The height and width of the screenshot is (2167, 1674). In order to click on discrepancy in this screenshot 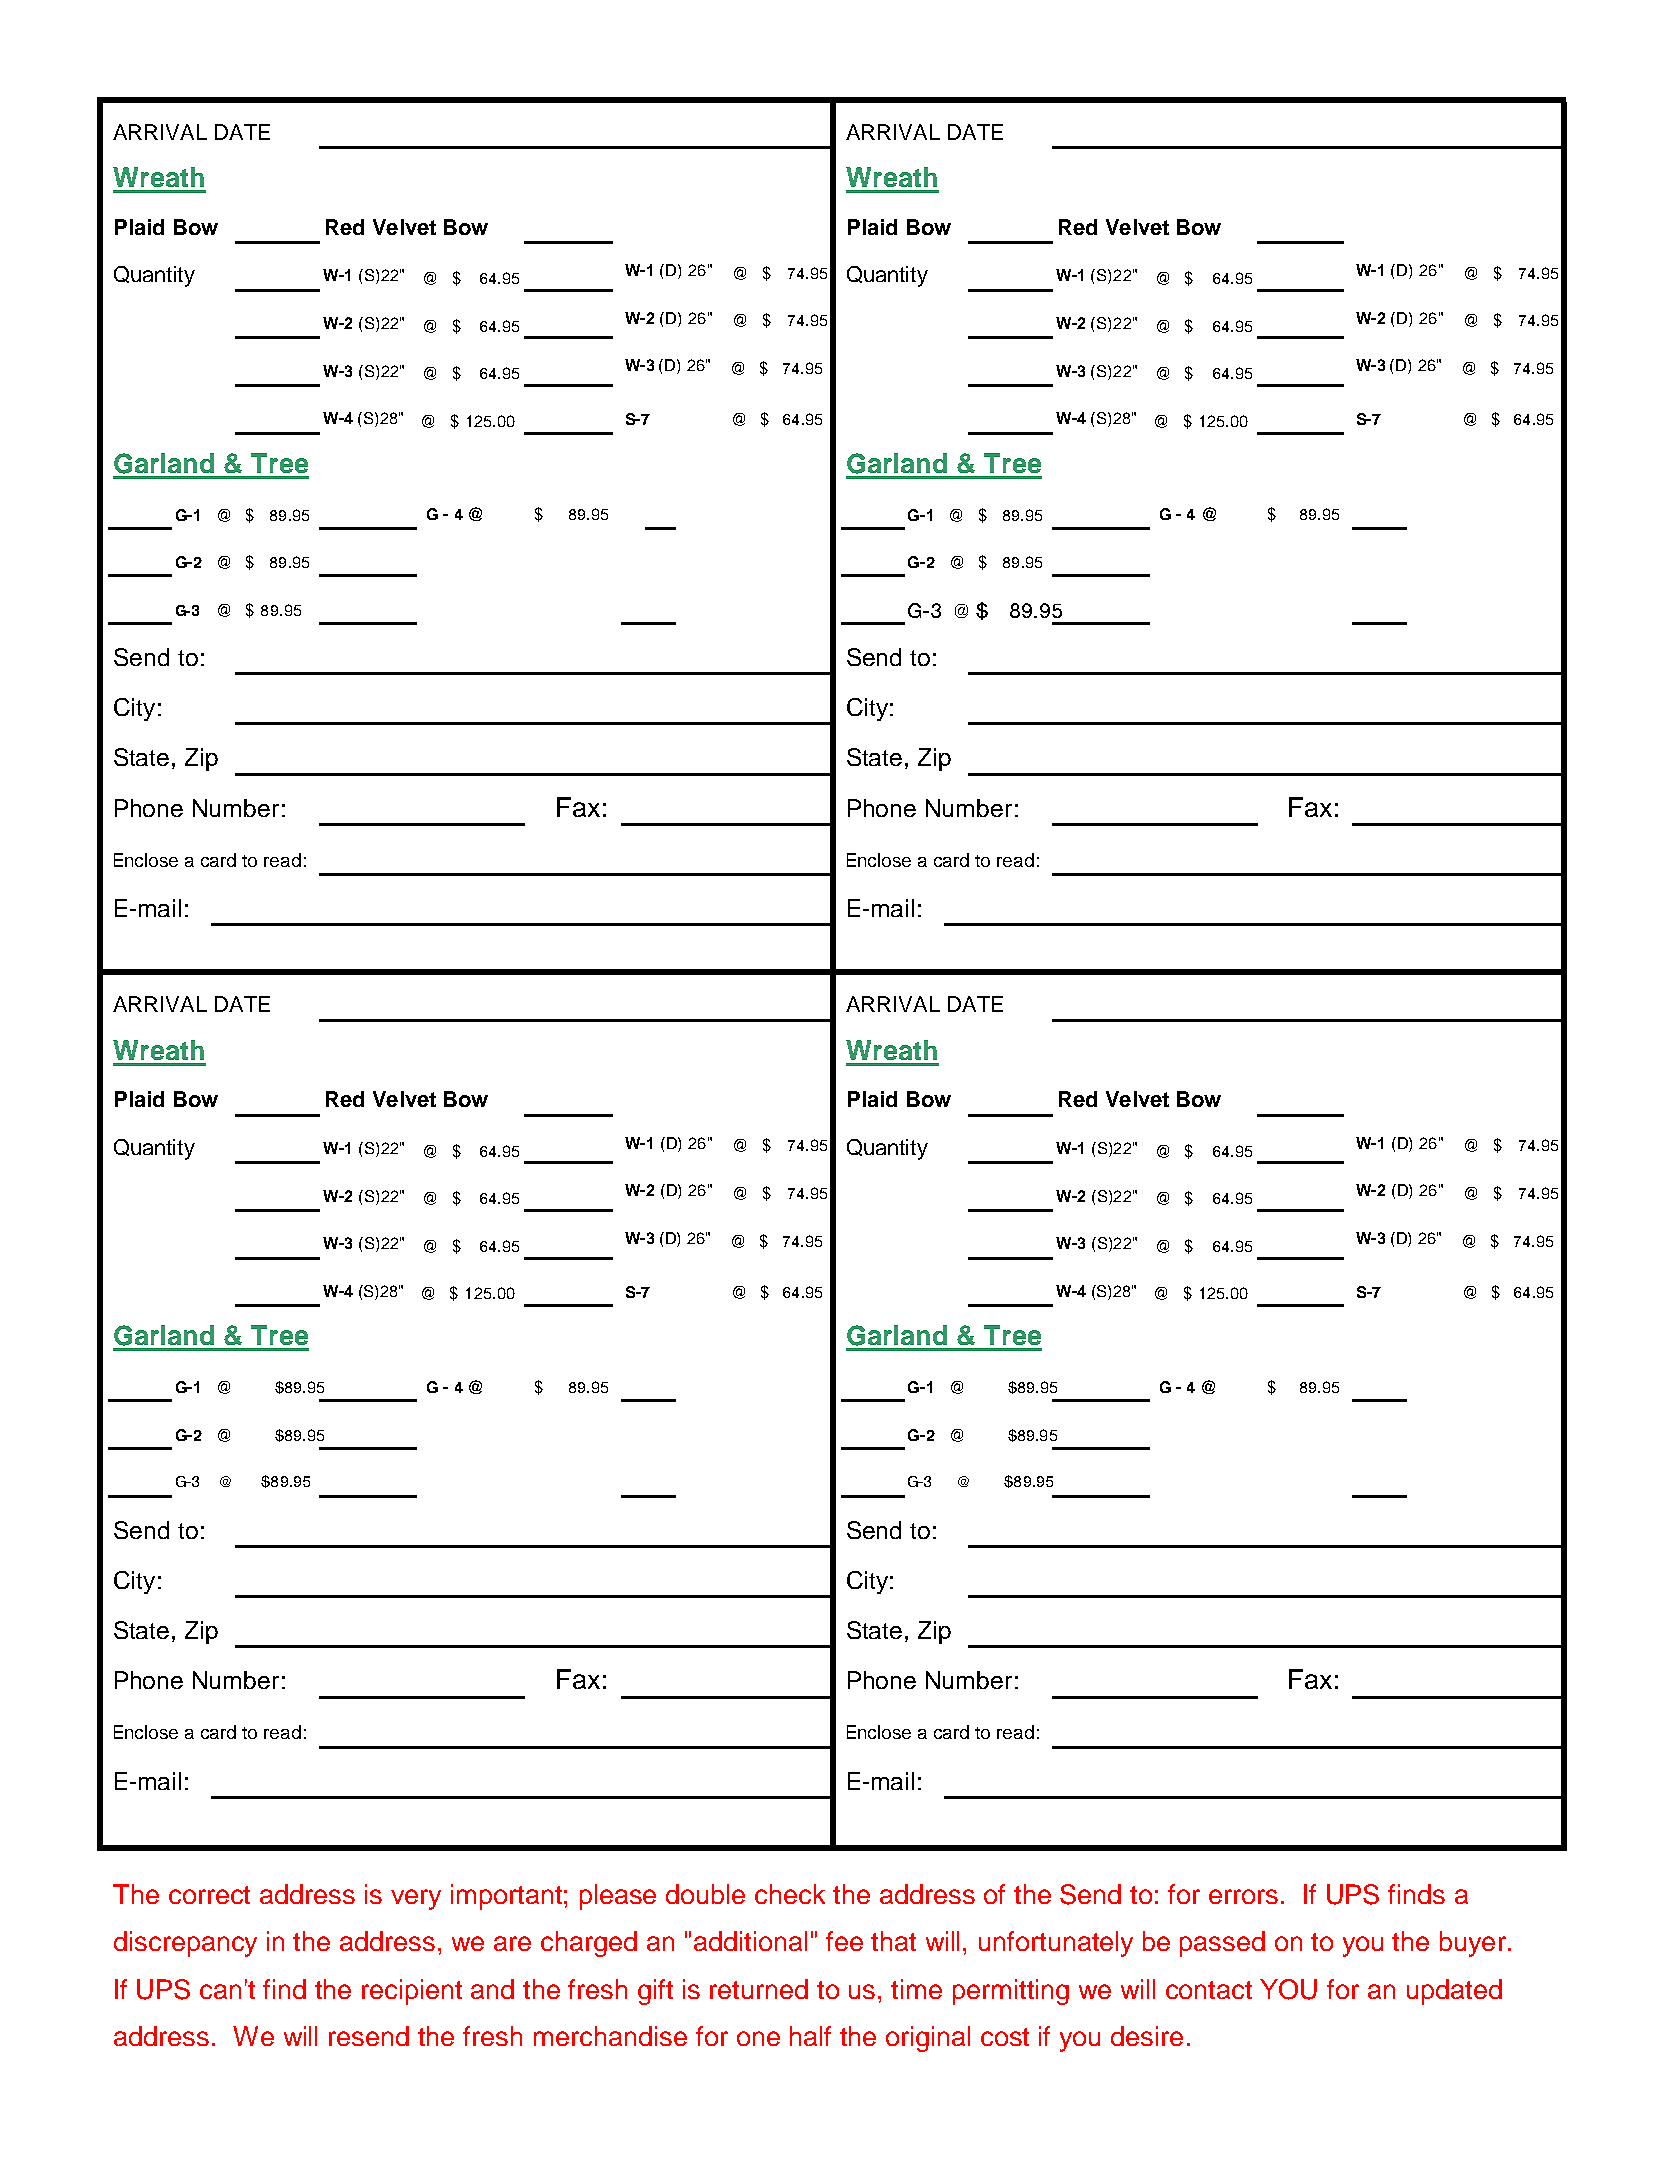, I will do `click(185, 1944)`.
